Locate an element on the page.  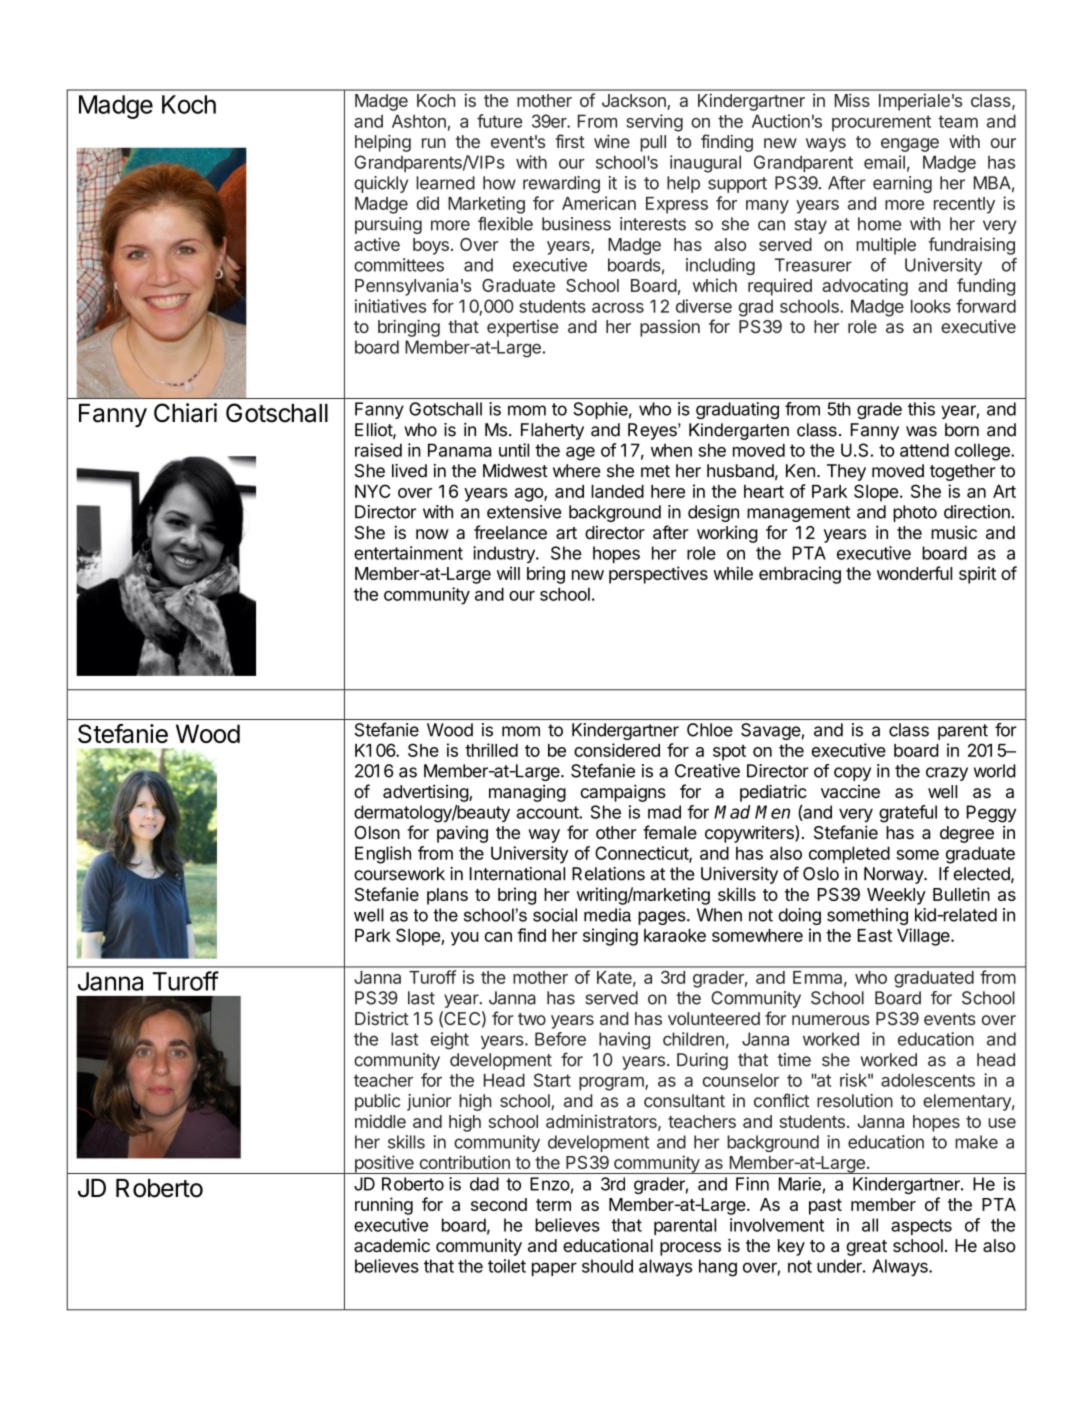
should is located at coordinates (607, 1266).
